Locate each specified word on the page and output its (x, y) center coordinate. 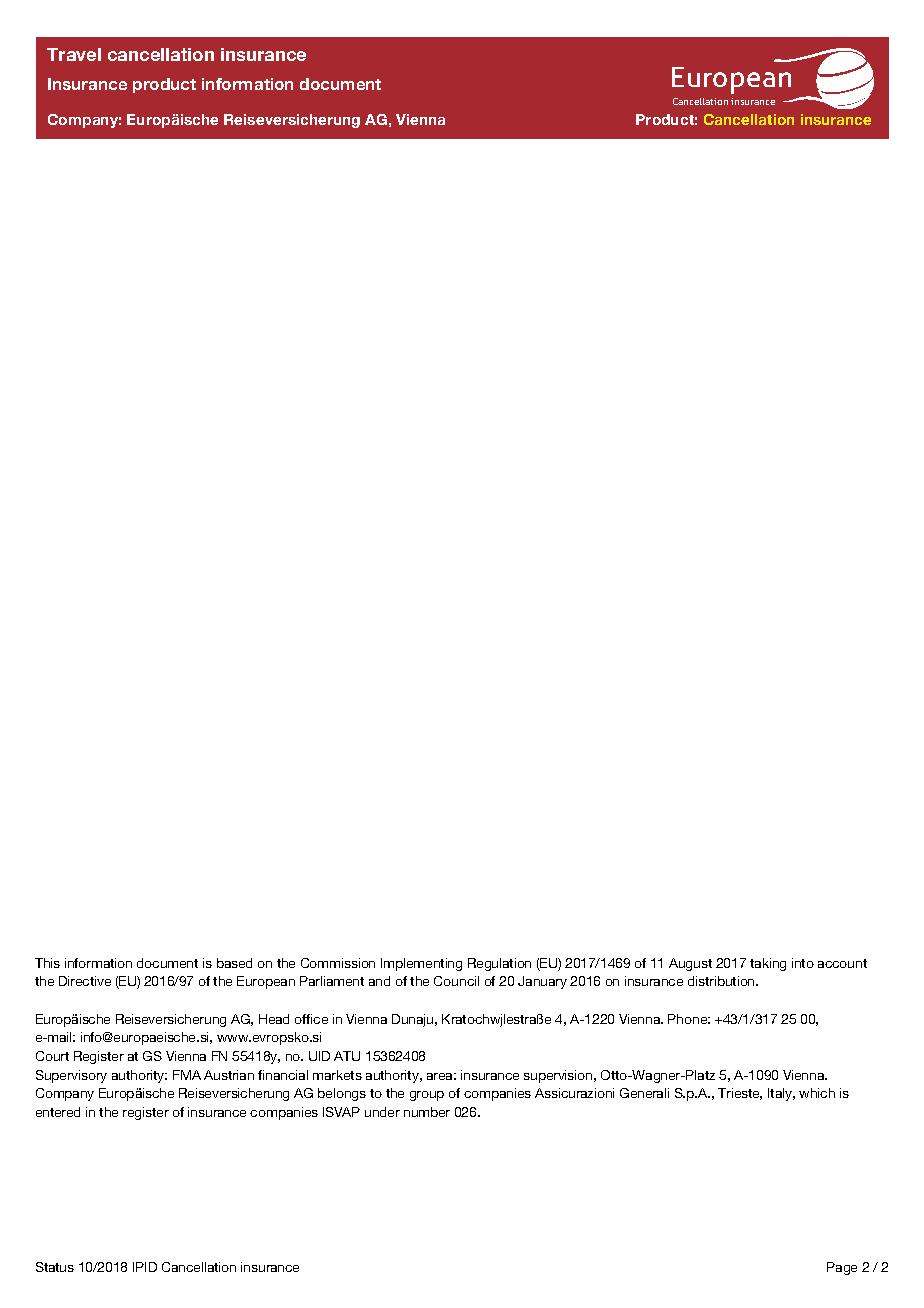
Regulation (499, 964)
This (47, 963)
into (803, 963)
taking (768, 964)
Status (55, 1267)
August (690, 964)
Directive (85, 981)
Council (456, 981)
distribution (722, 981)
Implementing (421, 964)
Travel (74, 54)
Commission (338, 963)
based (234, 963)
